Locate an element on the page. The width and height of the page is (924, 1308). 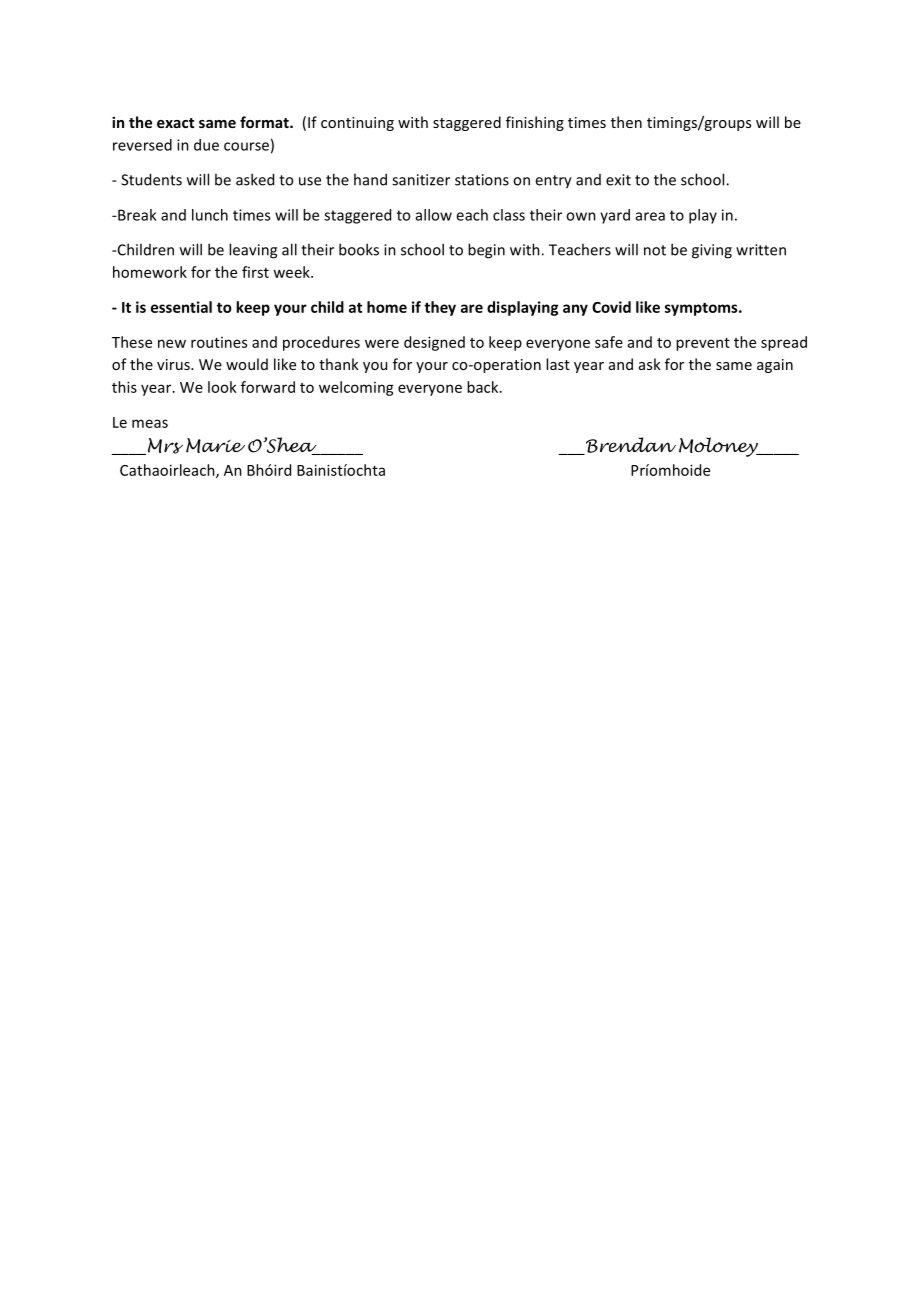
giving is located at coordinates (712, 251).
